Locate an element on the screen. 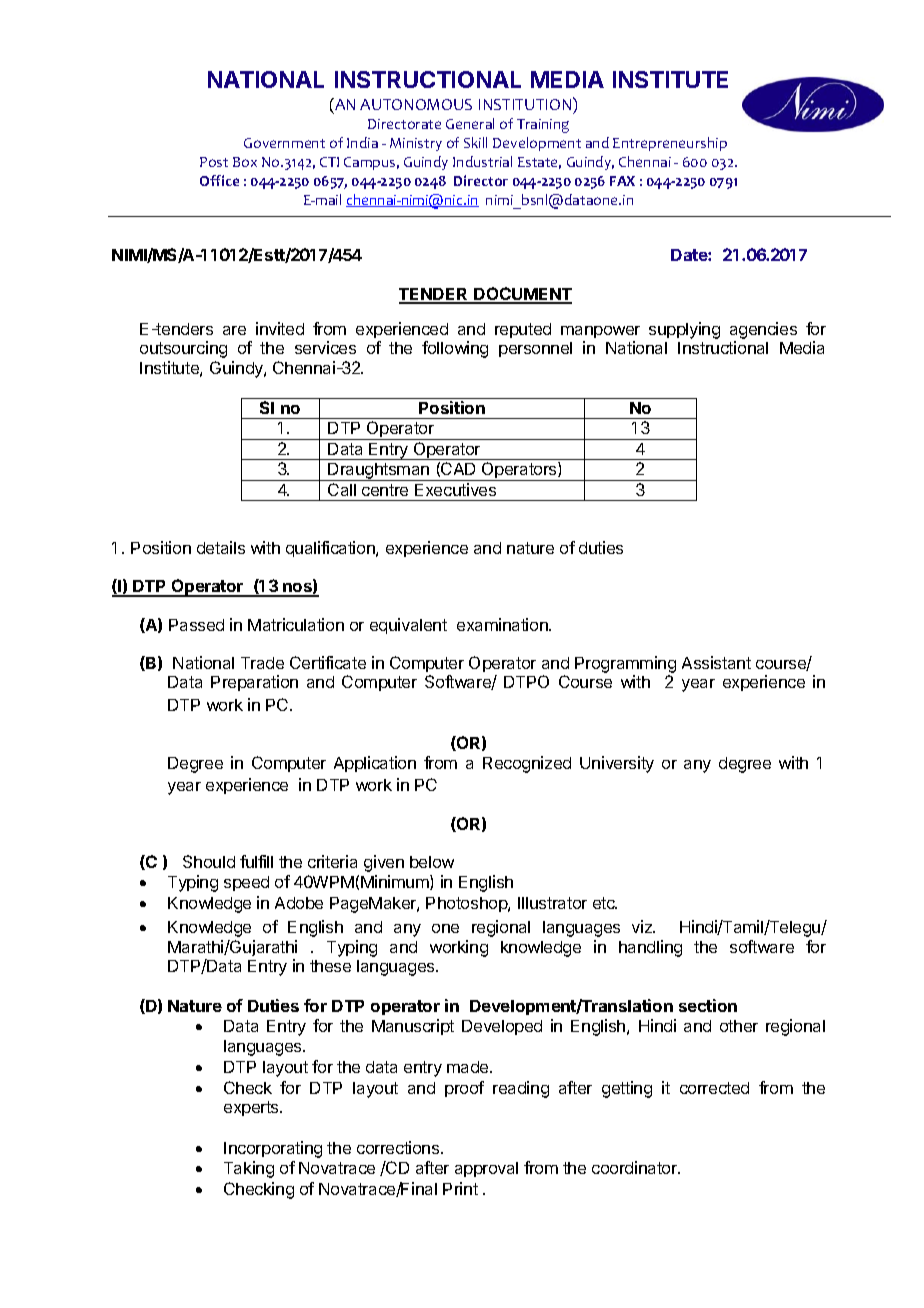 This screenshot has width=924, height=1308. details is located at coordinates (221, 547).
